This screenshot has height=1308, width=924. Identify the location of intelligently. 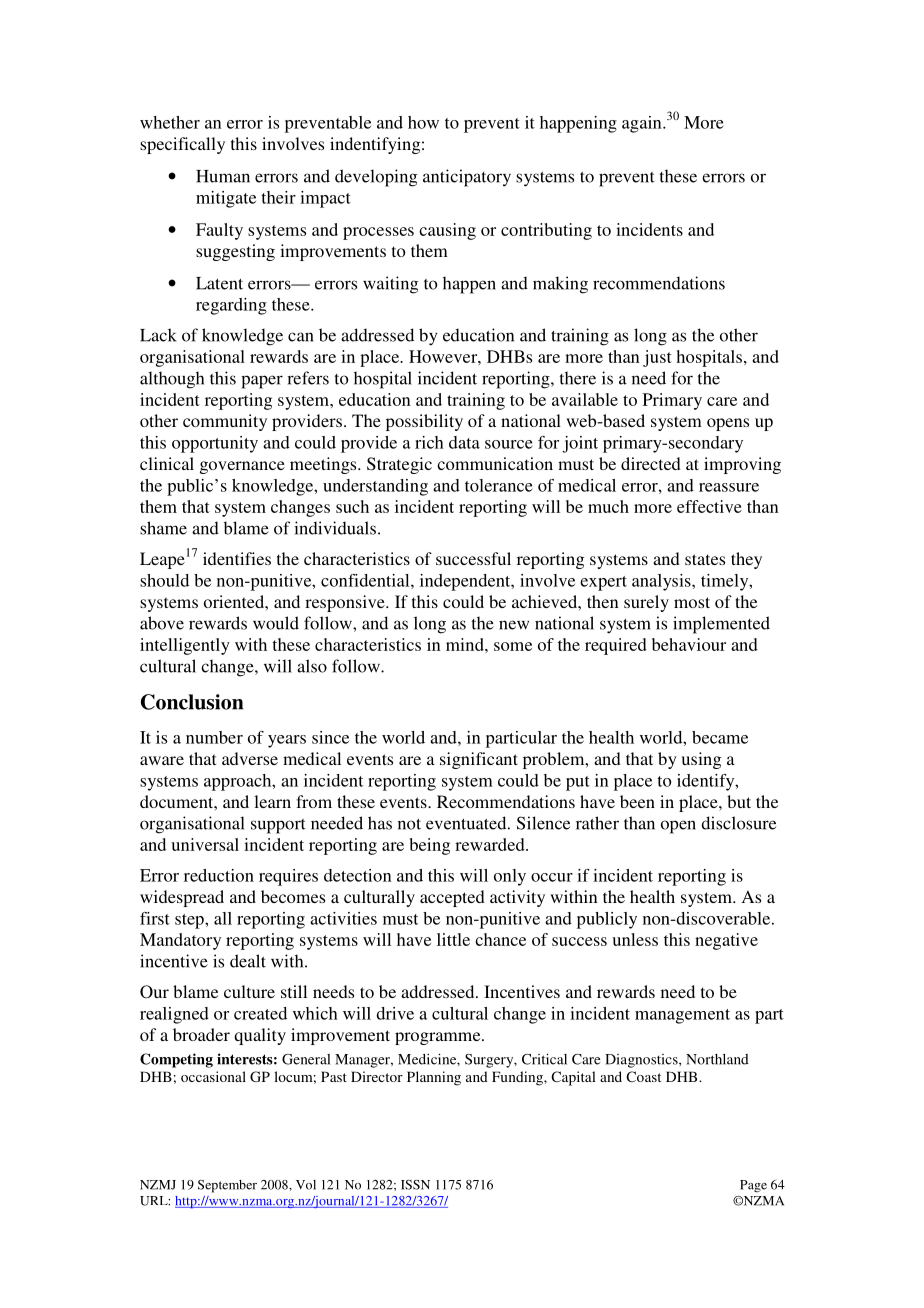
(185, 646).
